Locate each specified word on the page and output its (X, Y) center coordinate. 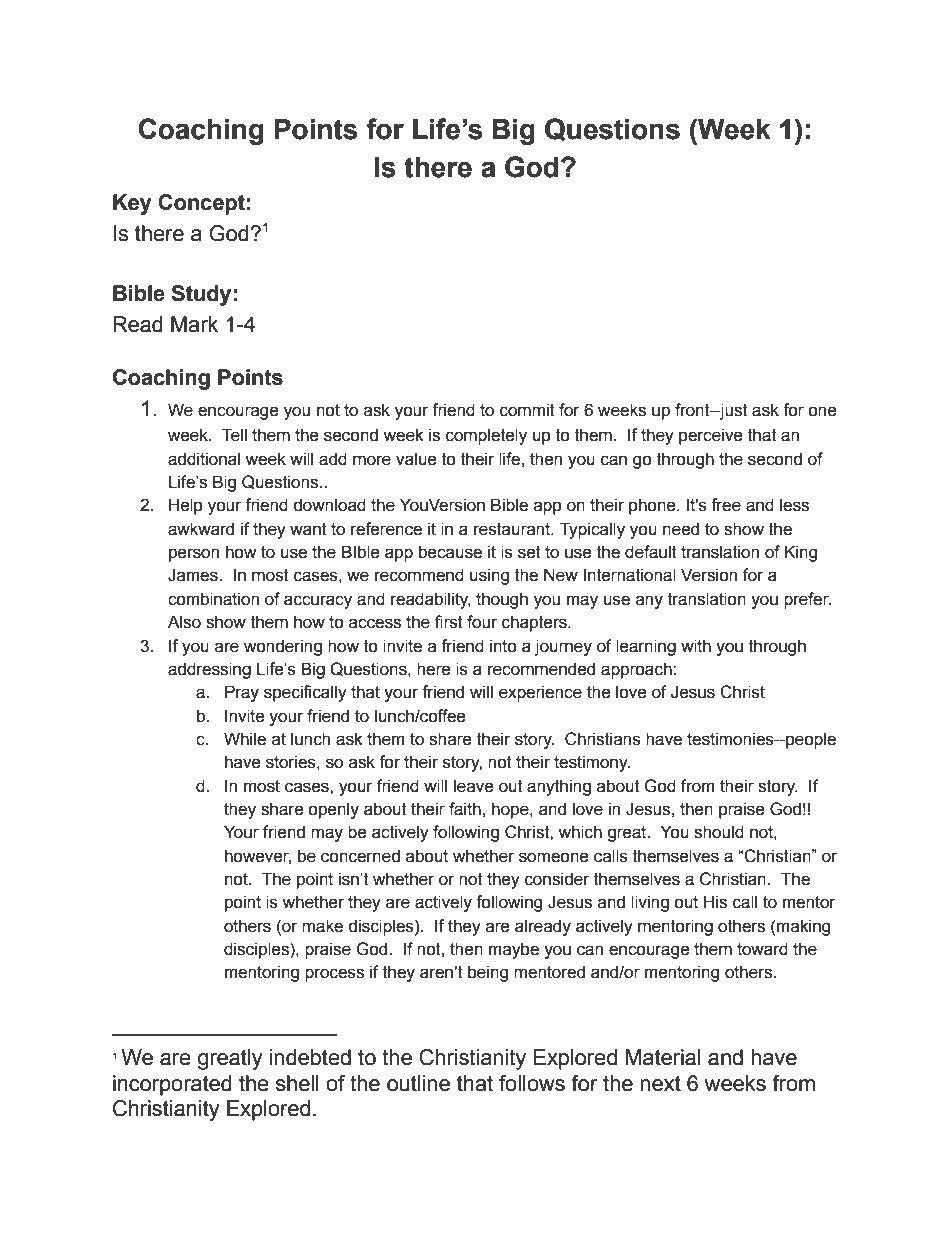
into (503, 646)
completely (486, 436)
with (696, 646)
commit (527, 410)
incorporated (172, 1085)
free (726, 505)
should (719, 832)
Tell (234, 435)
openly (333, 810)
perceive (711, 436)
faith (465, 809)
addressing (209, 670)
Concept (201, 204)
